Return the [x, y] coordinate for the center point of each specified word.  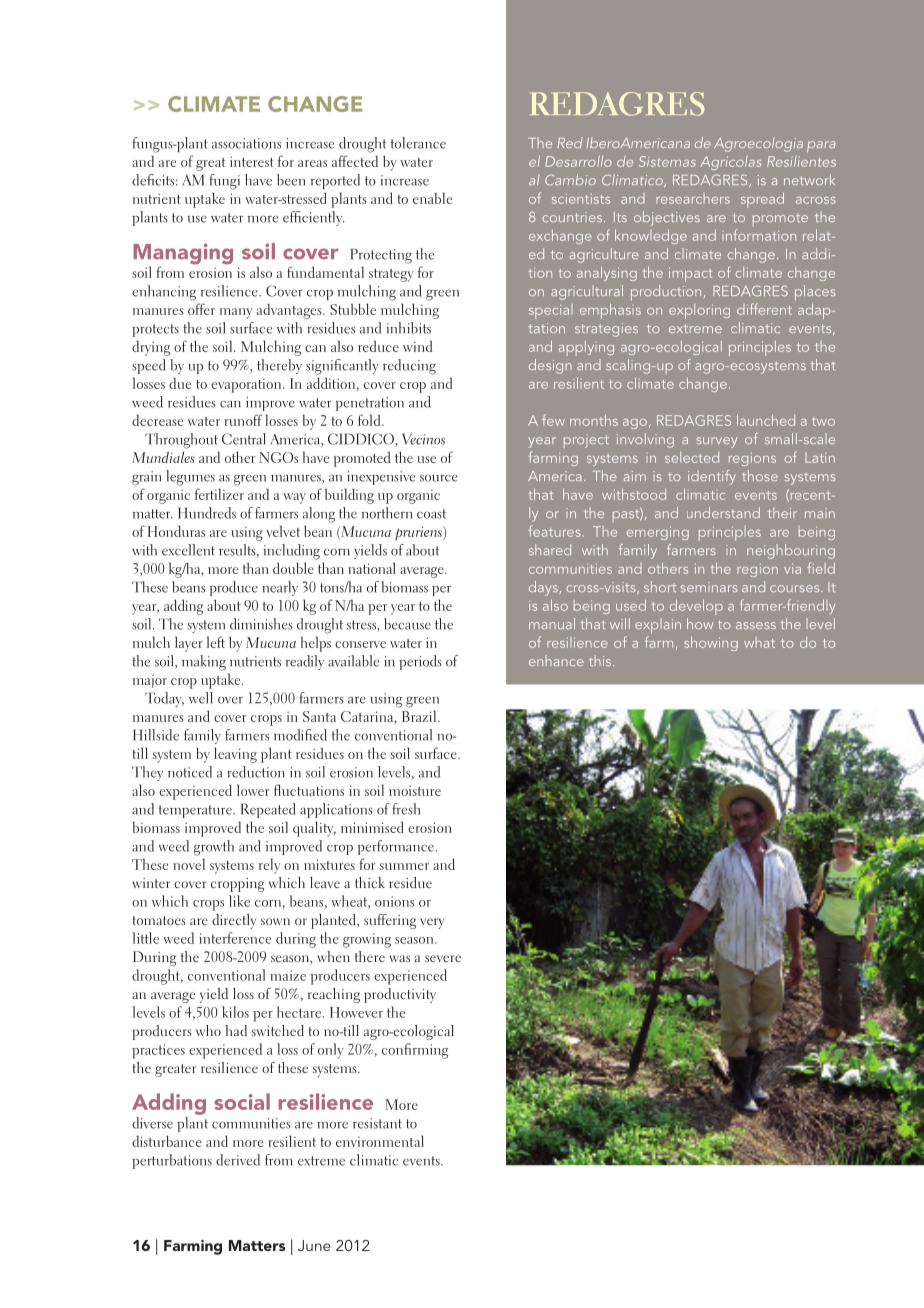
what [759, 642]
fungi [224, 182]
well [201, 698]
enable [432, 198]
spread [762, 200]
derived [238, 1160]
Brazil [420, 716]
